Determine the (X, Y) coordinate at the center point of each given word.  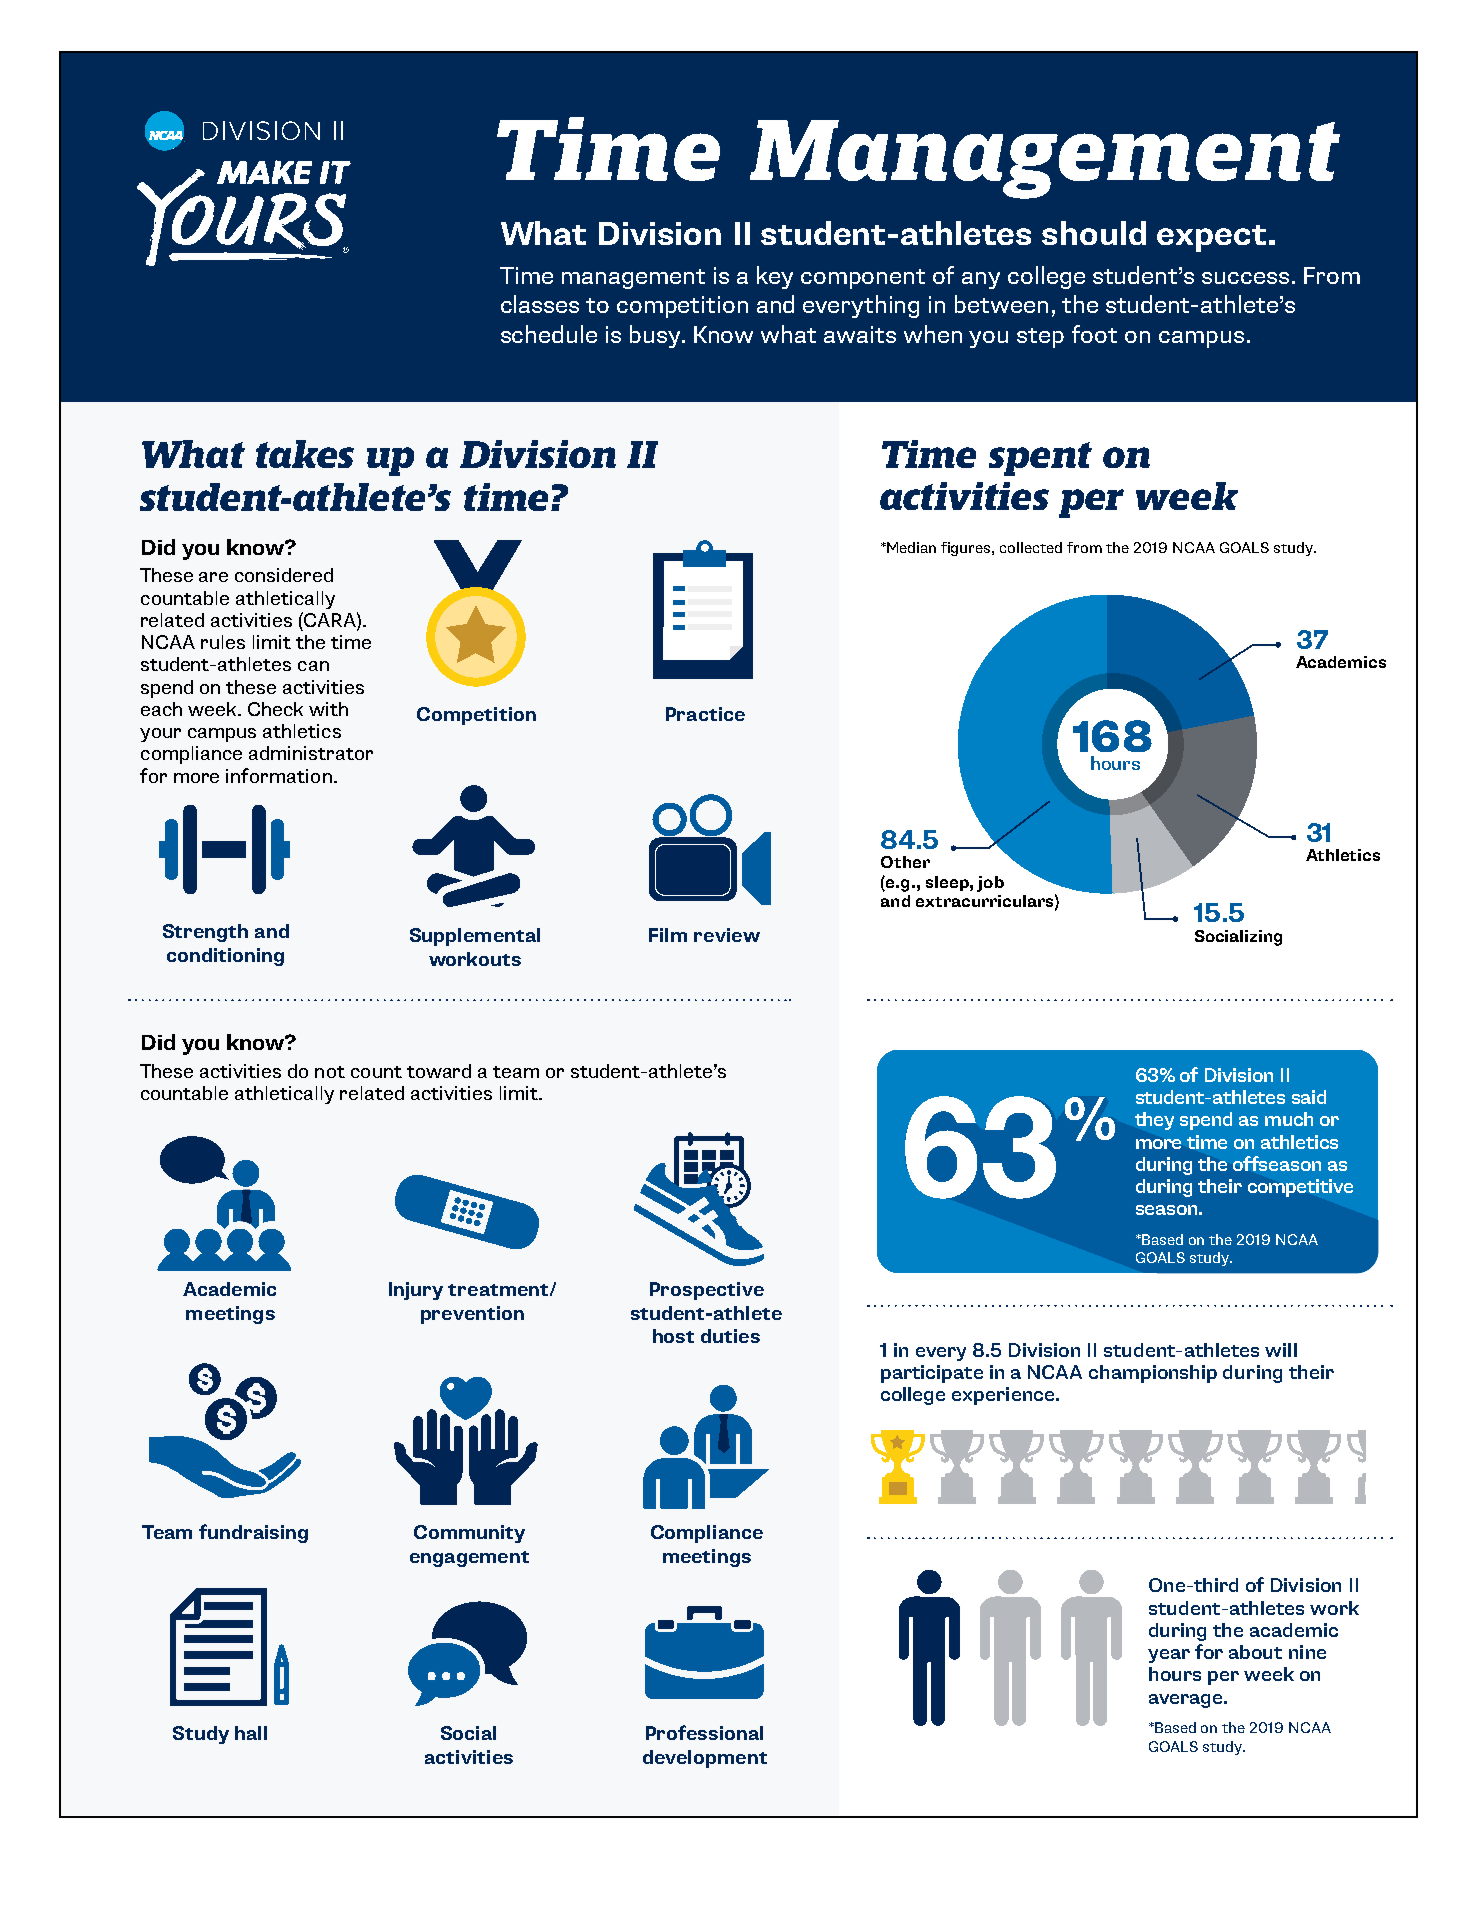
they (1154, 1121)
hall (251, 1733)
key (775, 277)
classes (540, 304)
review (727, 935)
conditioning (225, 957)
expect (1211, 238)
